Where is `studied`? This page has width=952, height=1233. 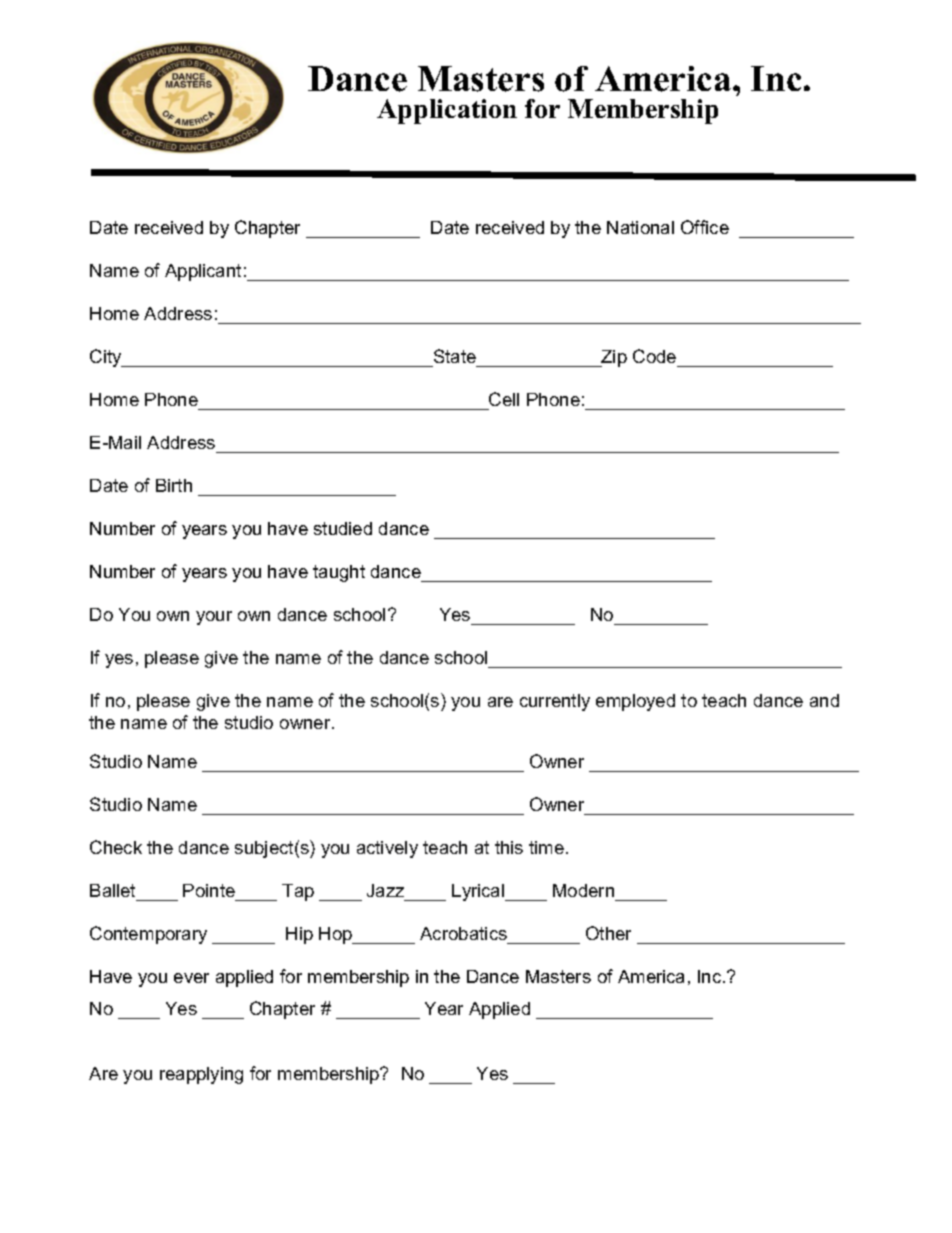 studied is located at coordinates (343, 528).
